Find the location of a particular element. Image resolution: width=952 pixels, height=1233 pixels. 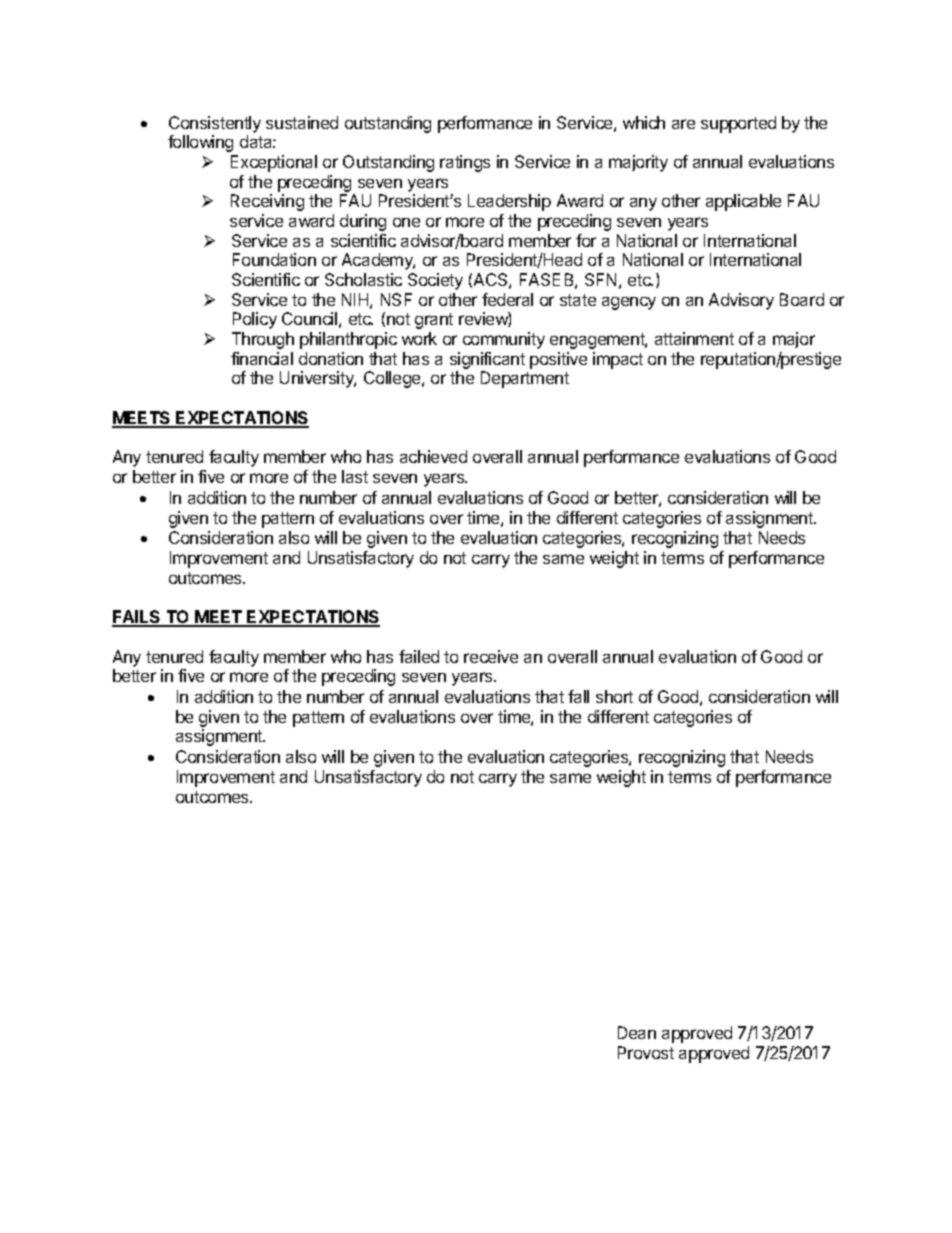

are is located at coordinates (683, 124).
